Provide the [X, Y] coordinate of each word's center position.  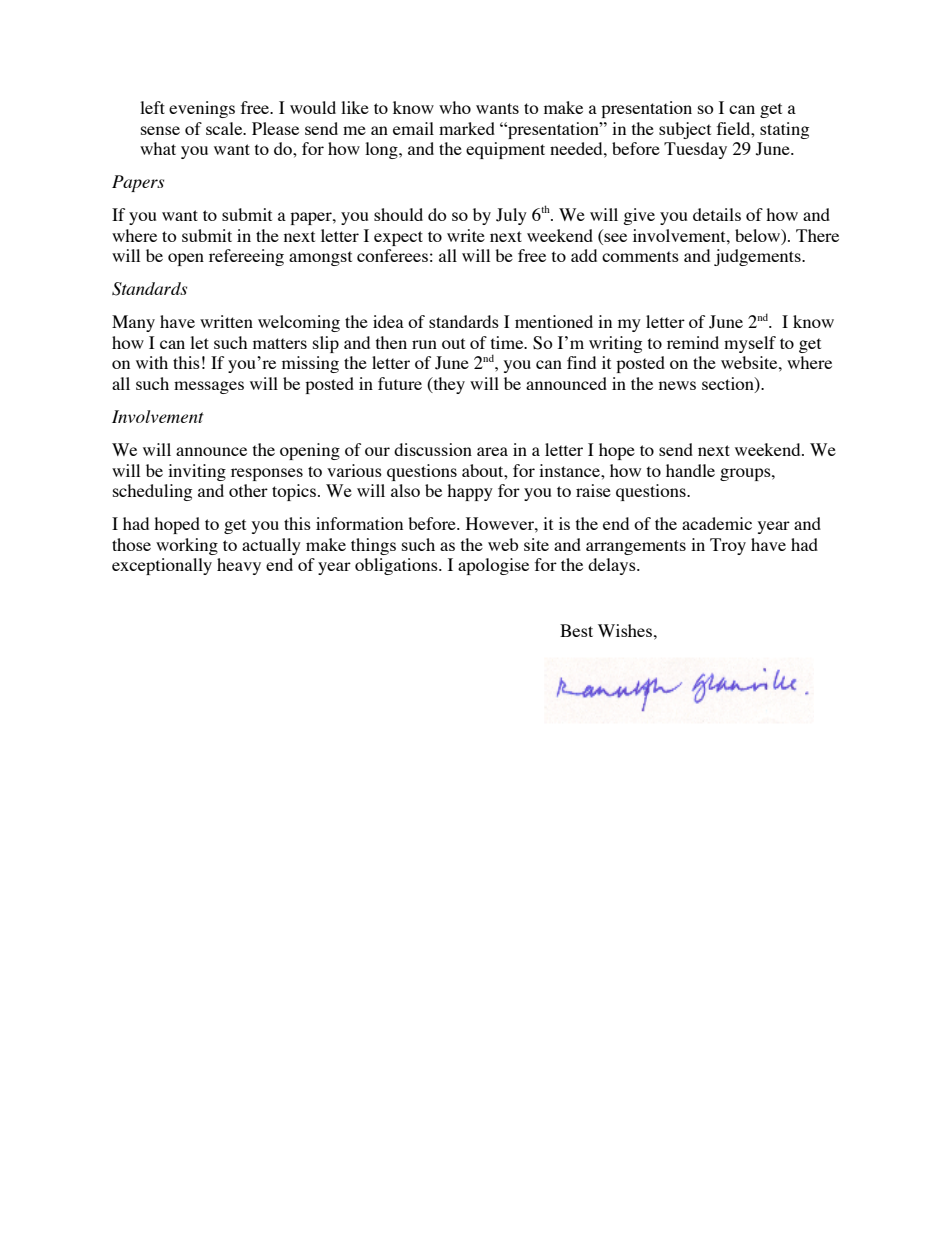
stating [784, 130]
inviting [197, 472]
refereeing [246, 257]
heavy [239, 566]
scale [225, 128]
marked [467, 128]
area [492, 451]
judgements [758, 257]
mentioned [554, 321]
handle [690, 470]
